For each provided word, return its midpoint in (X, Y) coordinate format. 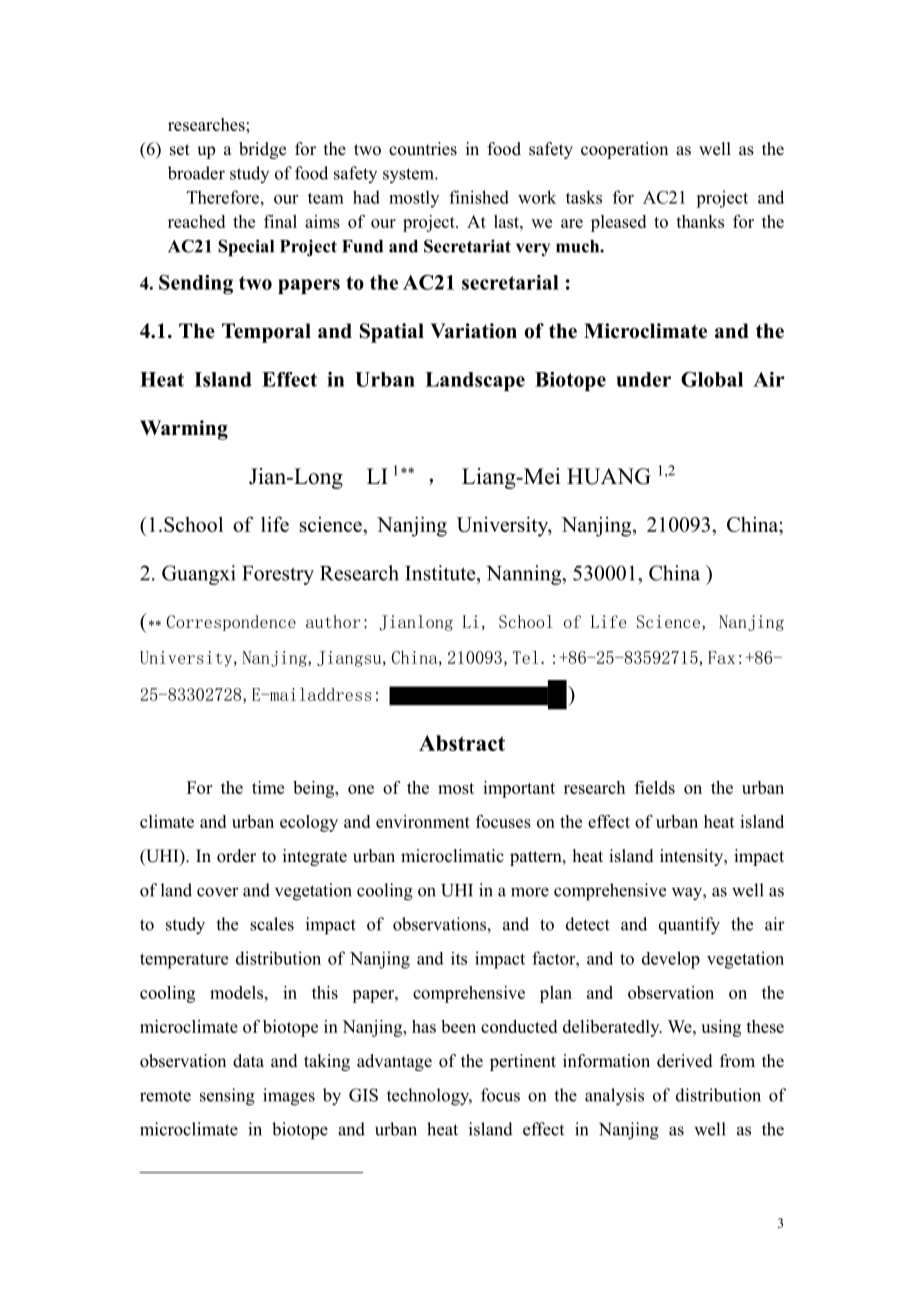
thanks (700, 221)
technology (429, 1097)
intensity (693, 857)
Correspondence (231, 623)
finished (479, 197)
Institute (441, 573)
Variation (473, 331)
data (248, 1060)
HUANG (609, 476)
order (236, 856)
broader (196, 173)
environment (423, 821)
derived (685, 1061)
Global (712, 379)
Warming (184, 430)
